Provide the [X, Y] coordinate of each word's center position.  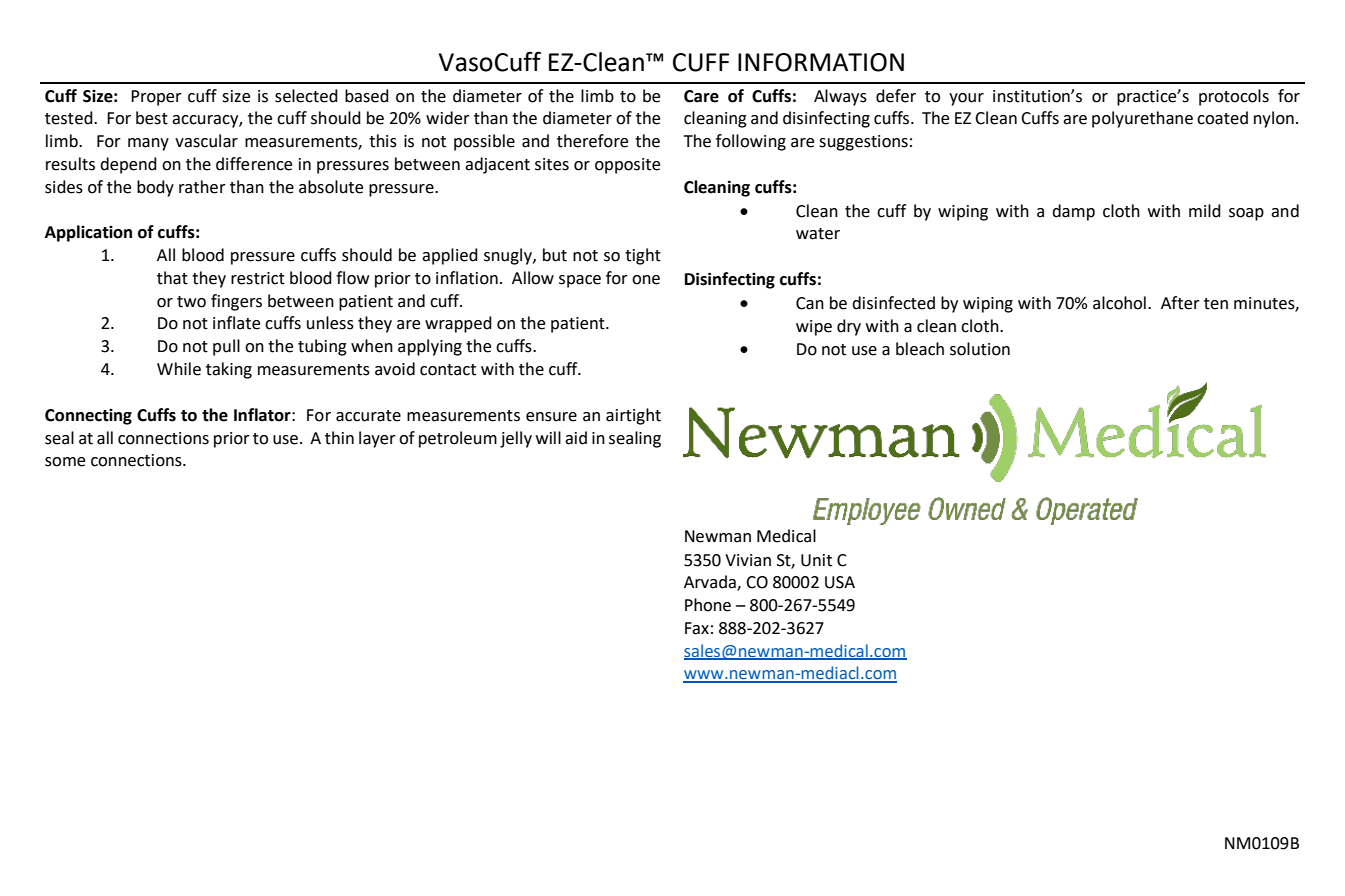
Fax [697, 628]
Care [701, 96]
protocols [1234, 97]
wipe [814, 328]
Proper [156, 98]
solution [980, 349]
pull [226, 347]
